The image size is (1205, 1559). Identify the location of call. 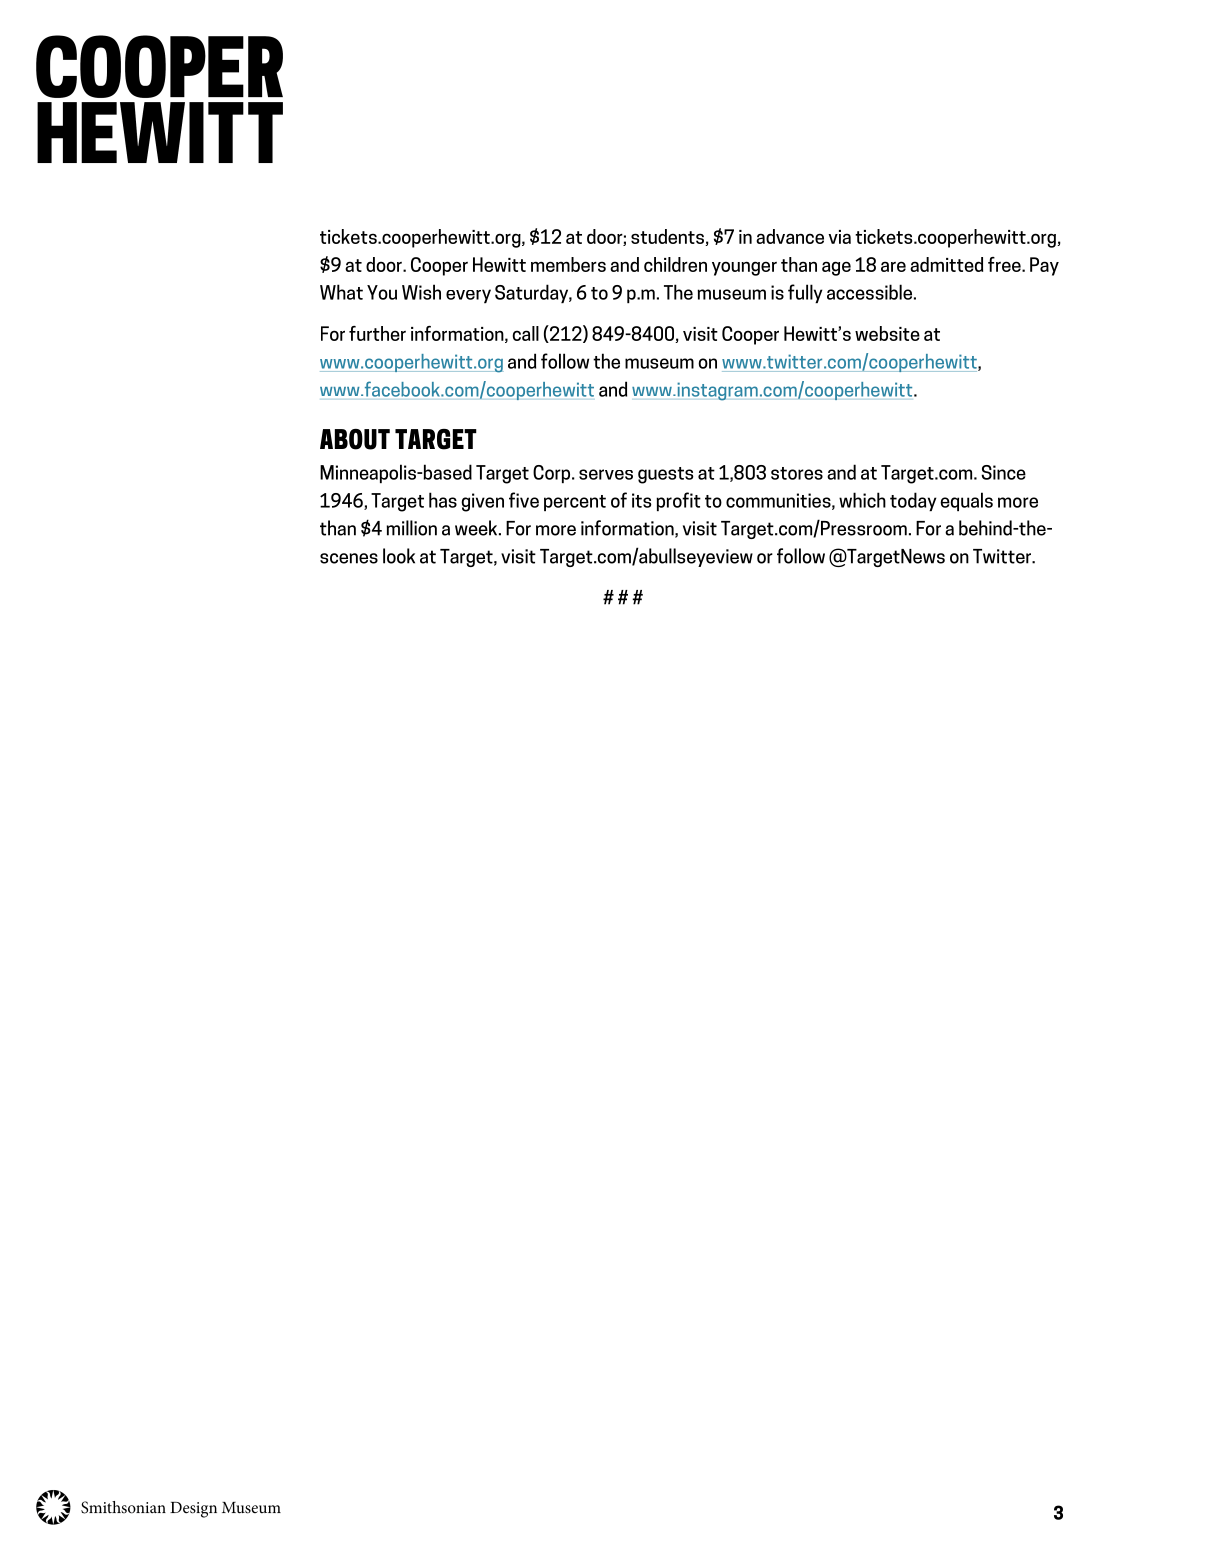
(525, 333).
